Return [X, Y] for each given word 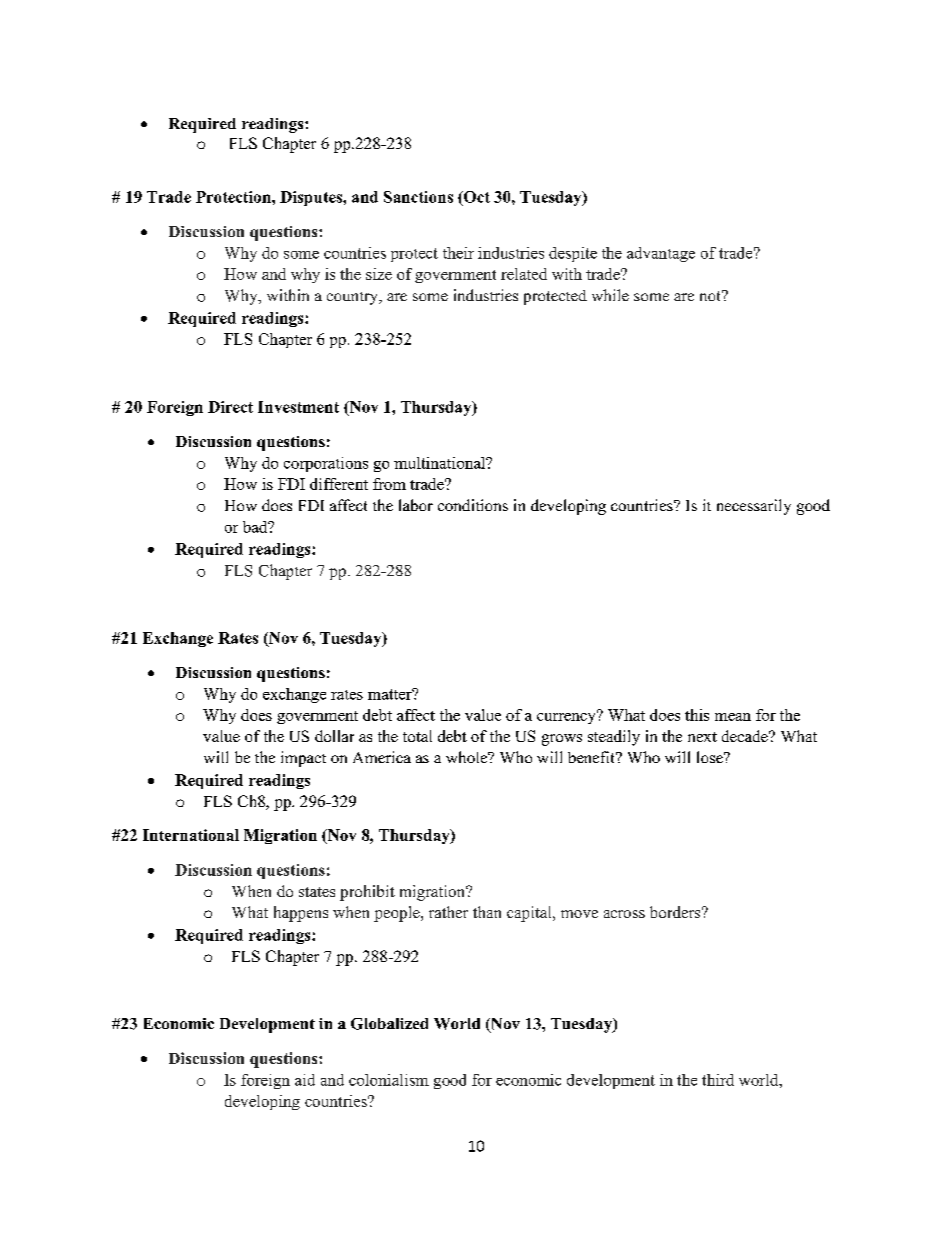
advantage [661, 254]
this [697, 715]
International [191, 835]
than [487, 912]
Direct [230, 407]
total [417, 736]
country [354, 298]
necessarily [754, 507]
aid [305, 1080]
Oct [476, 197]
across [624, 914]
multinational [441, 463]
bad [256, 527]
